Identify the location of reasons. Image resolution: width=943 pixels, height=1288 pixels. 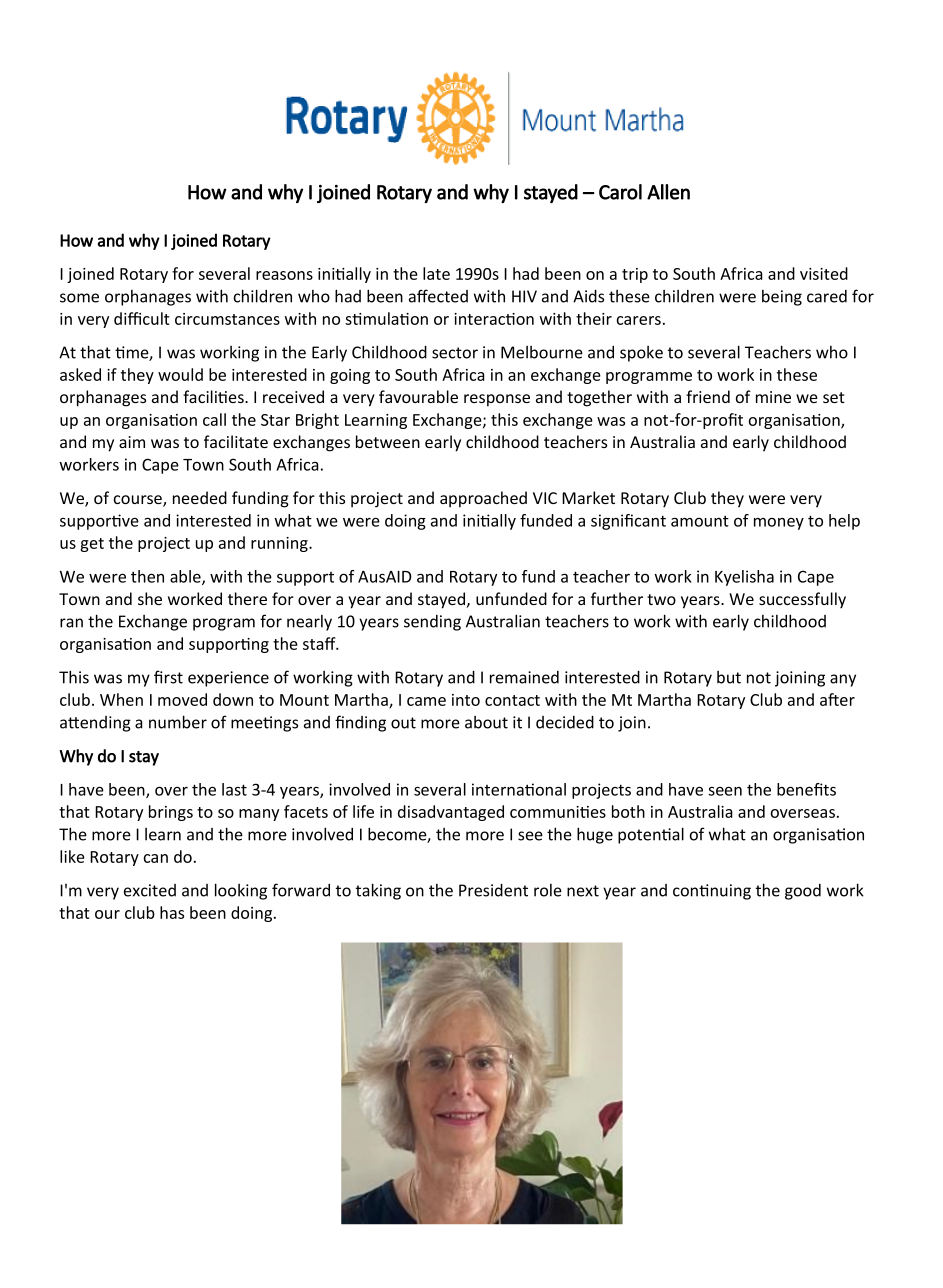
(284, 275).
